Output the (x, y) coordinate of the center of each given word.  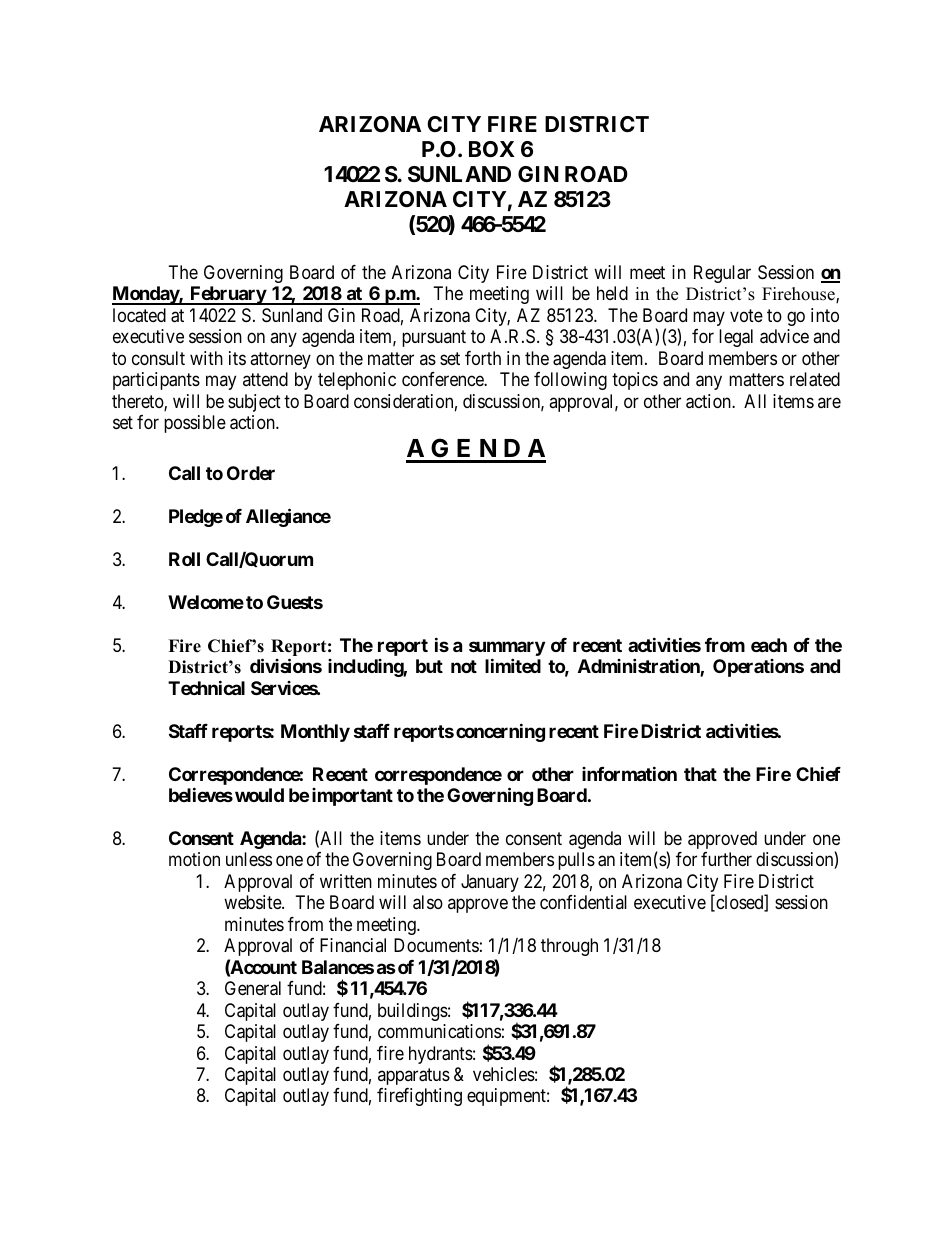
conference (443, 379)
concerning (500, 732)
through (569, 947)
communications (439, 1031)
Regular (722, 274)
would (259, 795)
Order (251, 473)
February (227, 295)
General (253, 988)
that (700, 774)
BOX (492, 149)
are (829, 402)
